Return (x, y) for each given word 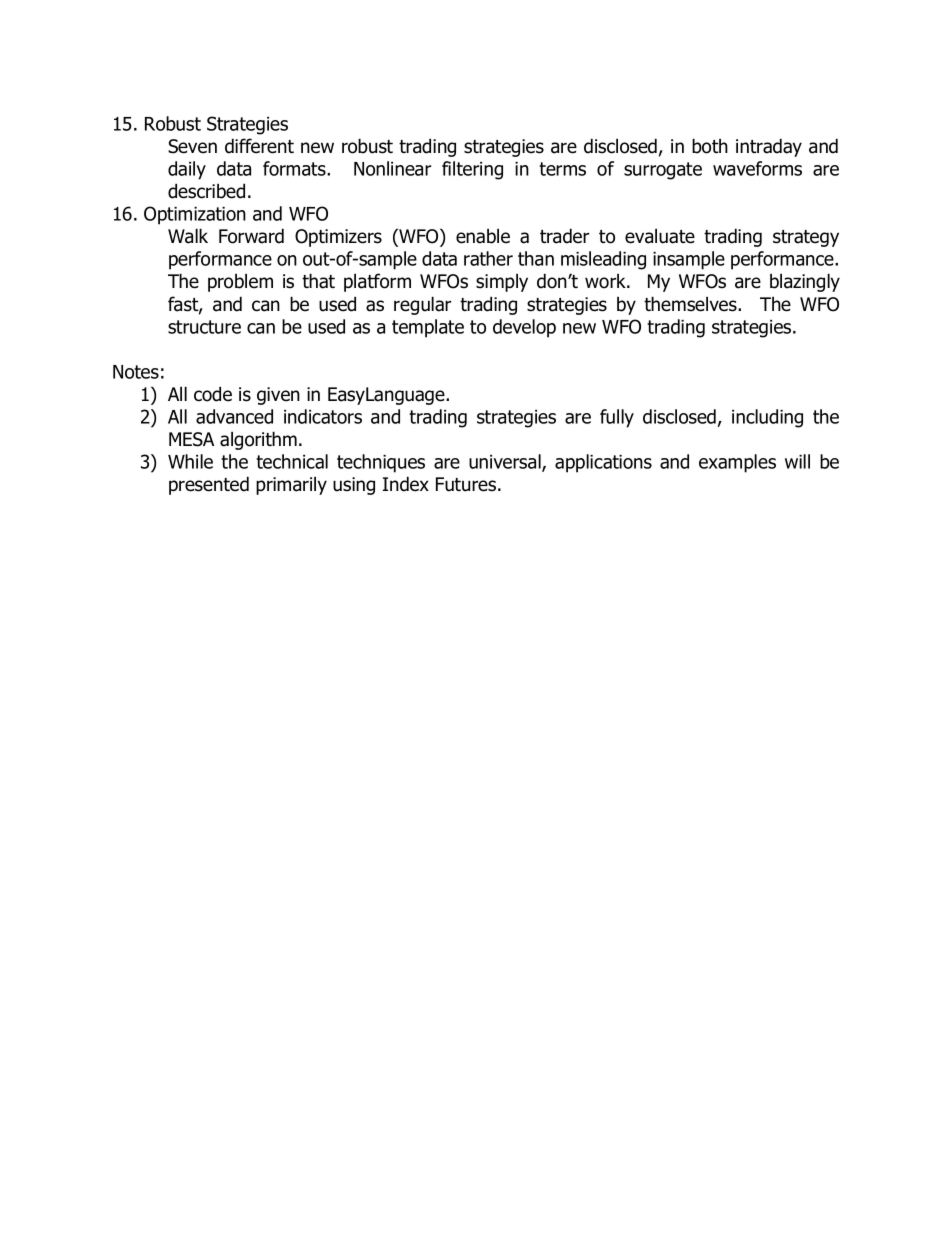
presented (209, 485)
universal (506, 463)
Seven (192, 146)
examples (737, 463)
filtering (472, 170)
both (710, 146)
